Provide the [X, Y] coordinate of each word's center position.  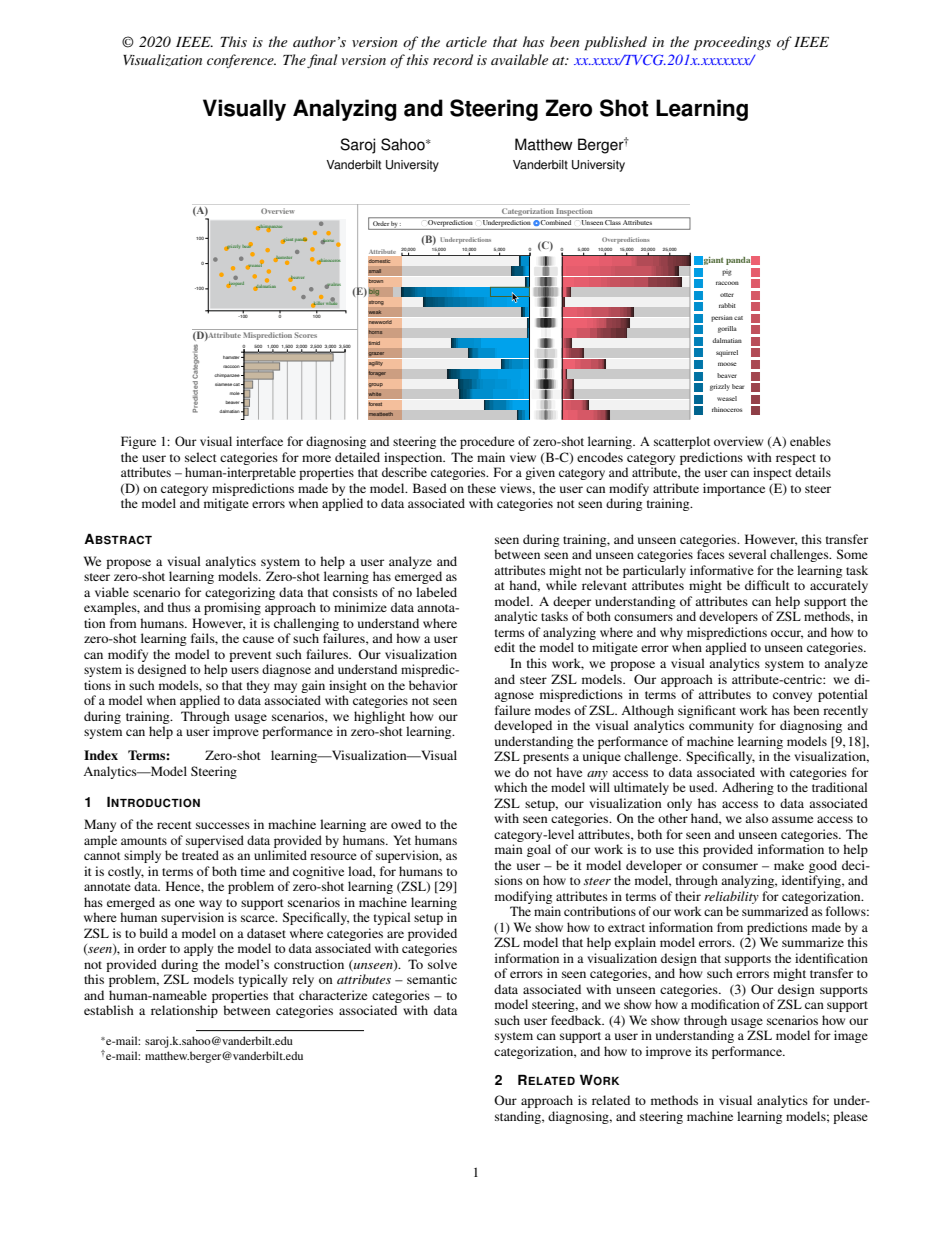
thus [179, 607]
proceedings [732, 43]
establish [109, 1010]
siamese [223, 384]
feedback [577, 1020]
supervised [215, 841]
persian [722, 318]
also [756, 818]
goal [539, 850]
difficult [767, 585]
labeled [436, 592]
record [453, 59]
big [374, 292]
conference [241, 61]
